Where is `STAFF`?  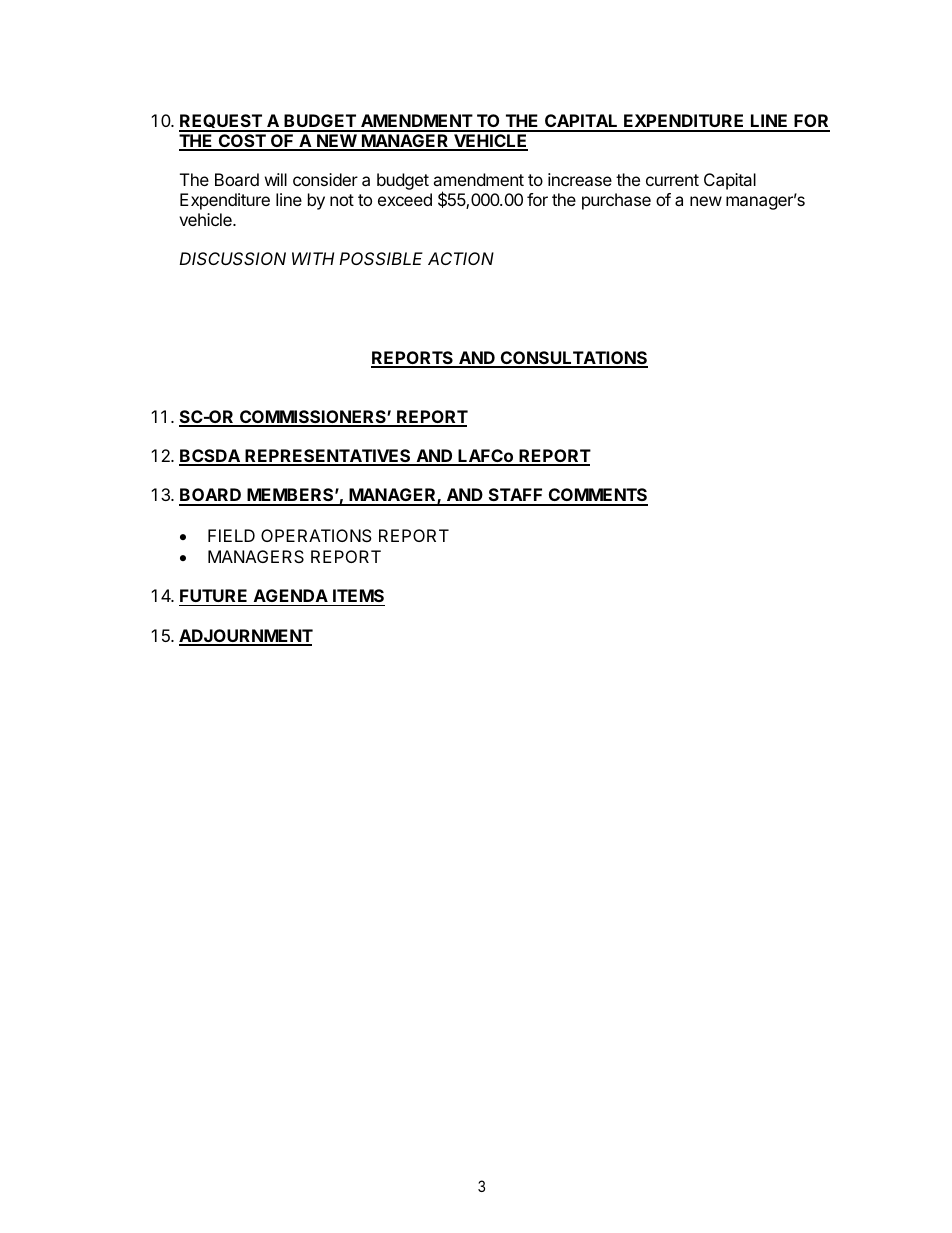
STAFF is located at coordinates (515, 496).
